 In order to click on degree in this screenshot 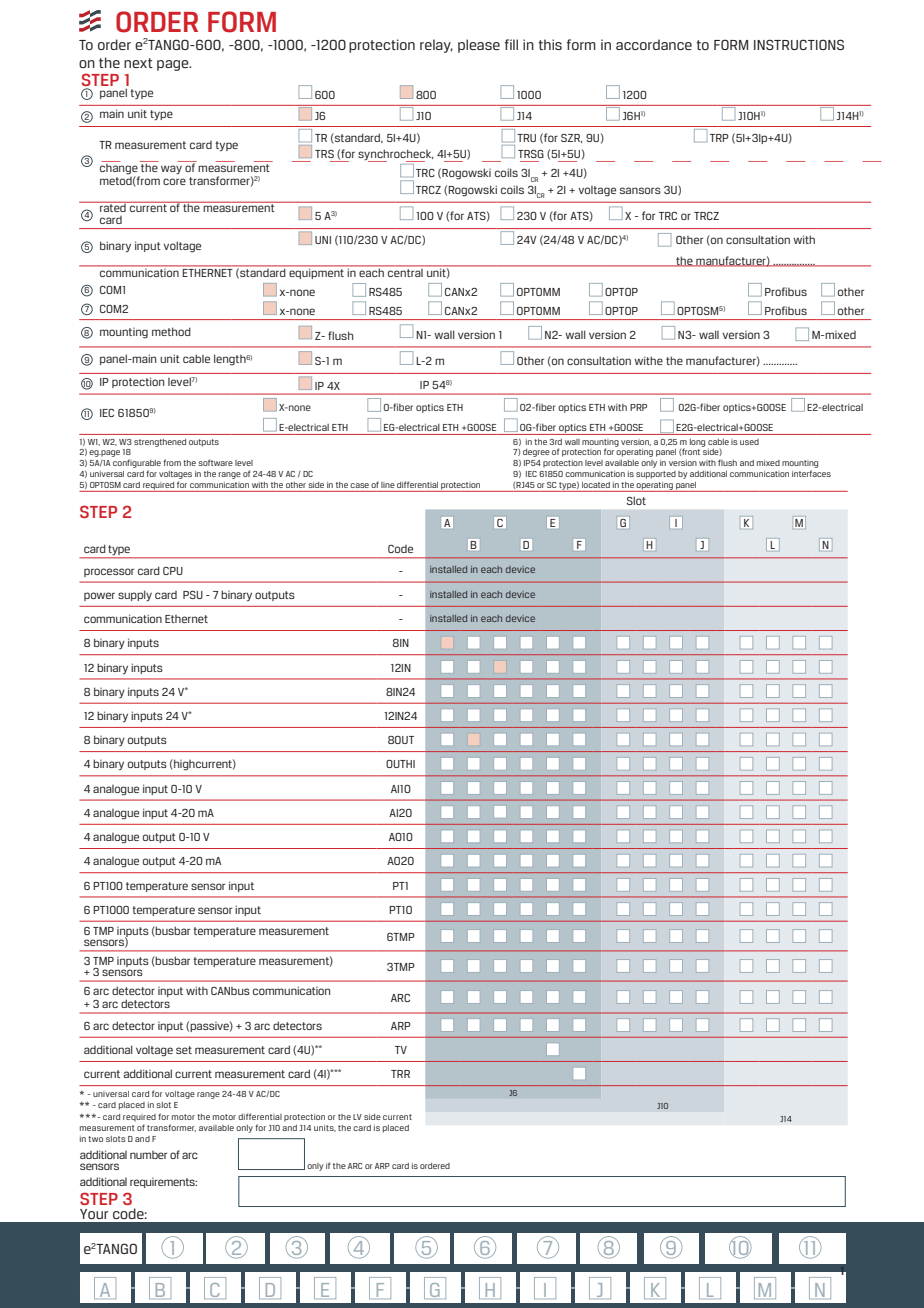, I will do `click(536, 453)`.
